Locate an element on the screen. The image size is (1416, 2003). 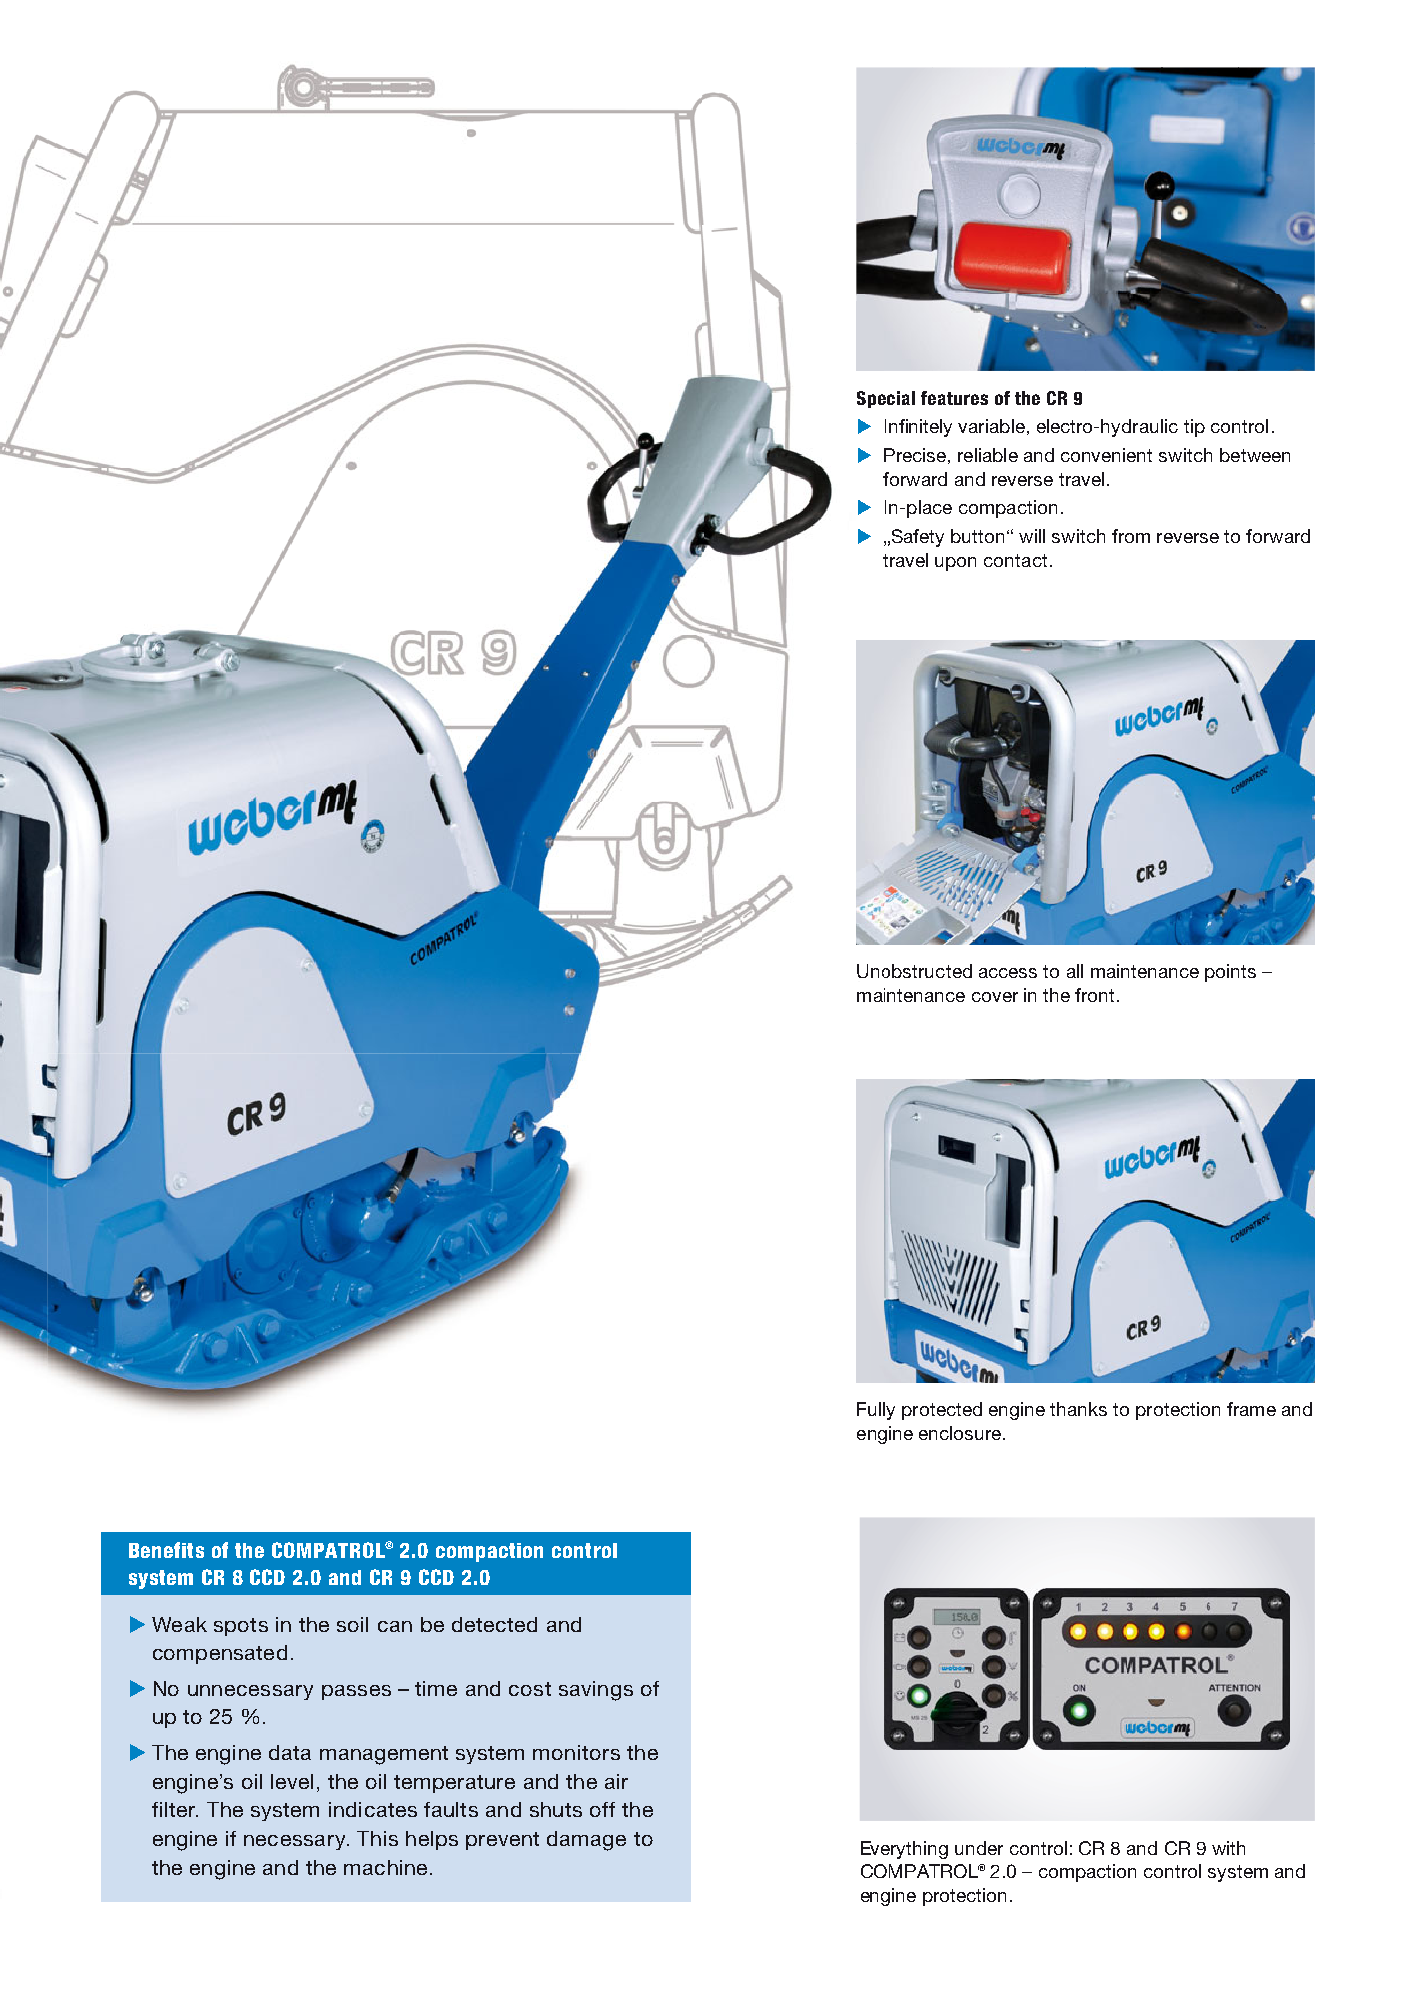
Precise is located at coordinates (915, 455).
